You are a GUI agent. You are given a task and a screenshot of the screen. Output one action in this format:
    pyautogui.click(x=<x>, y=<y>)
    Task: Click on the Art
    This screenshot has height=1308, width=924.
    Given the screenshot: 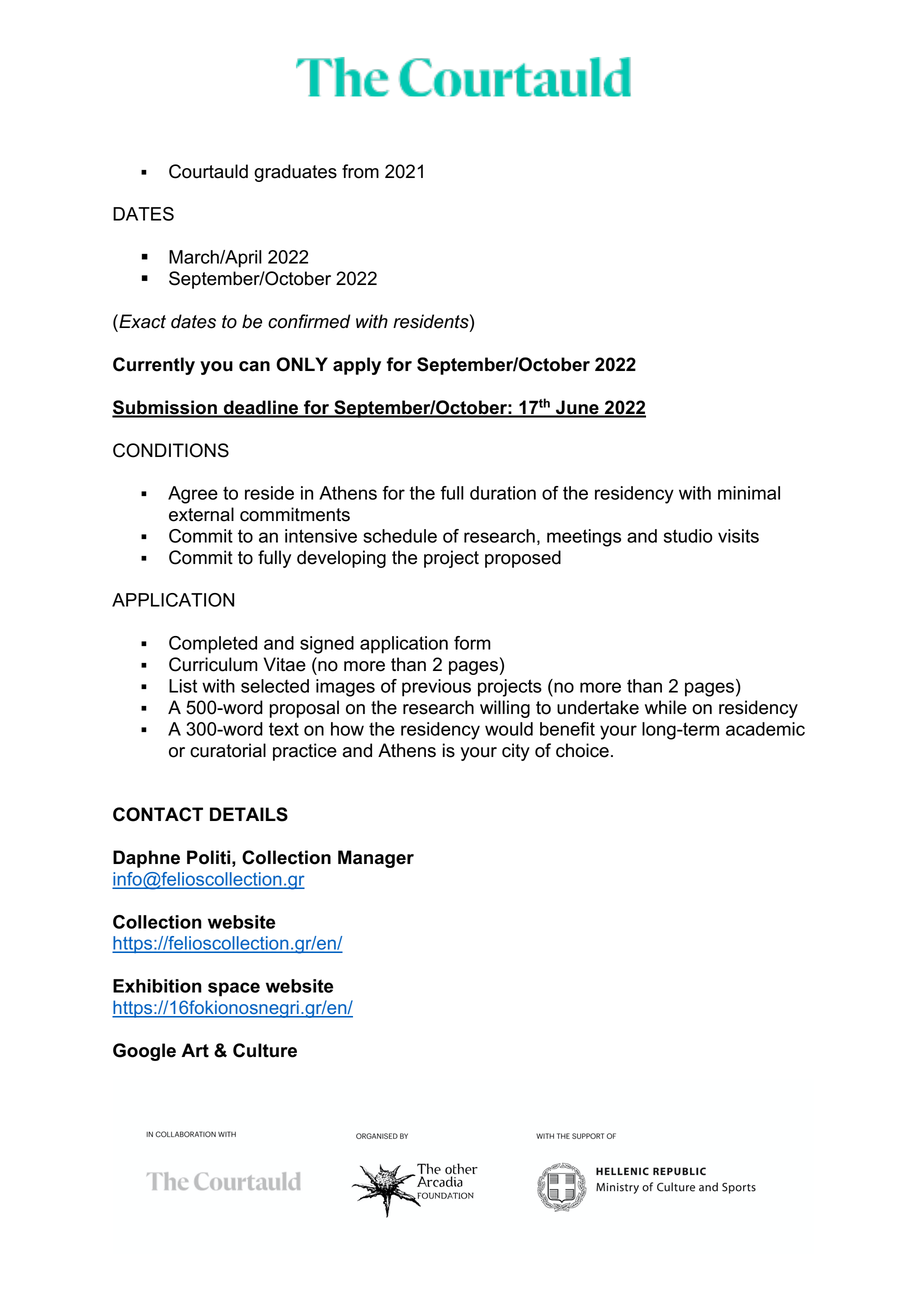 What is the action you would take?
    pyautogui.click(x=195, y=1050)
